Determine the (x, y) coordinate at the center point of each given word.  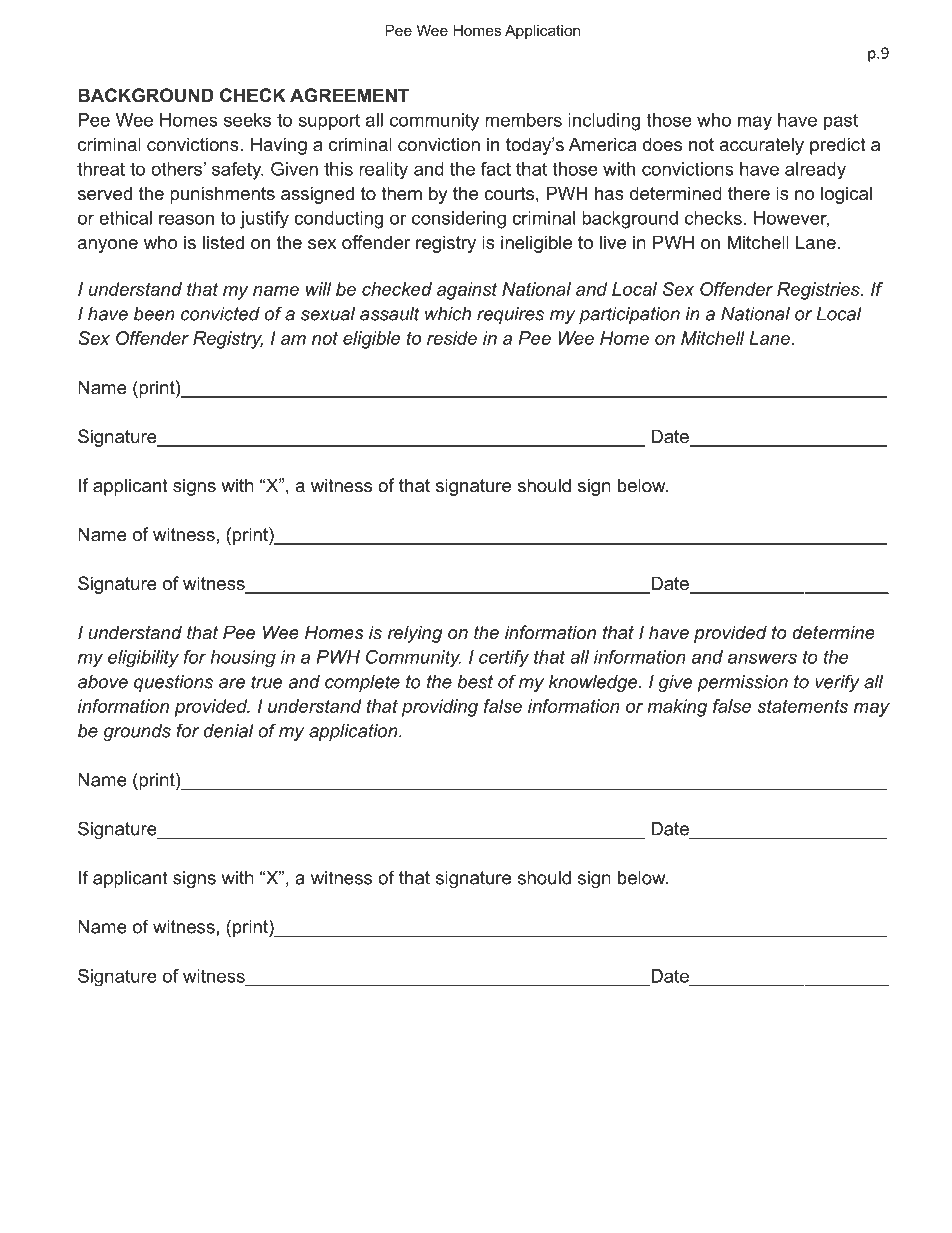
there (749, 193)
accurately (761, 146)
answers (762, 658)
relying (415, 634)
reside (452, 338)
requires (510, 315)
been (154, 314)
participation (629, 315)
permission (742, 683)
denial (228, 731)
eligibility (143, 659)
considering (459, 220)
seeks (247, 120)
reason (186, 219)
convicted (220, 314)
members (523, 120)
